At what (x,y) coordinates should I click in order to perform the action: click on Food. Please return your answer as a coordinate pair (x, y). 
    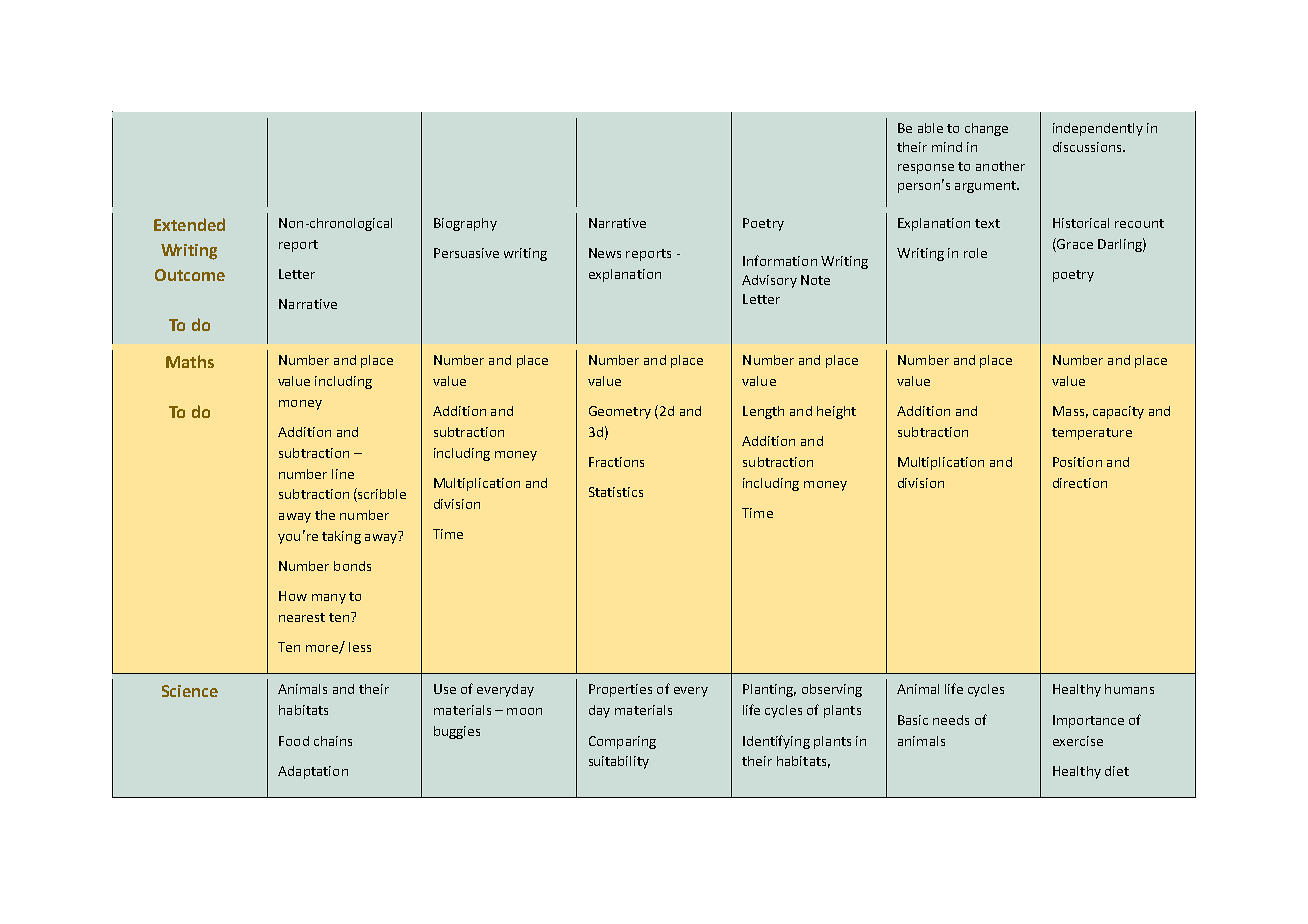
    Looking at the image, I should click on (294, 741).
